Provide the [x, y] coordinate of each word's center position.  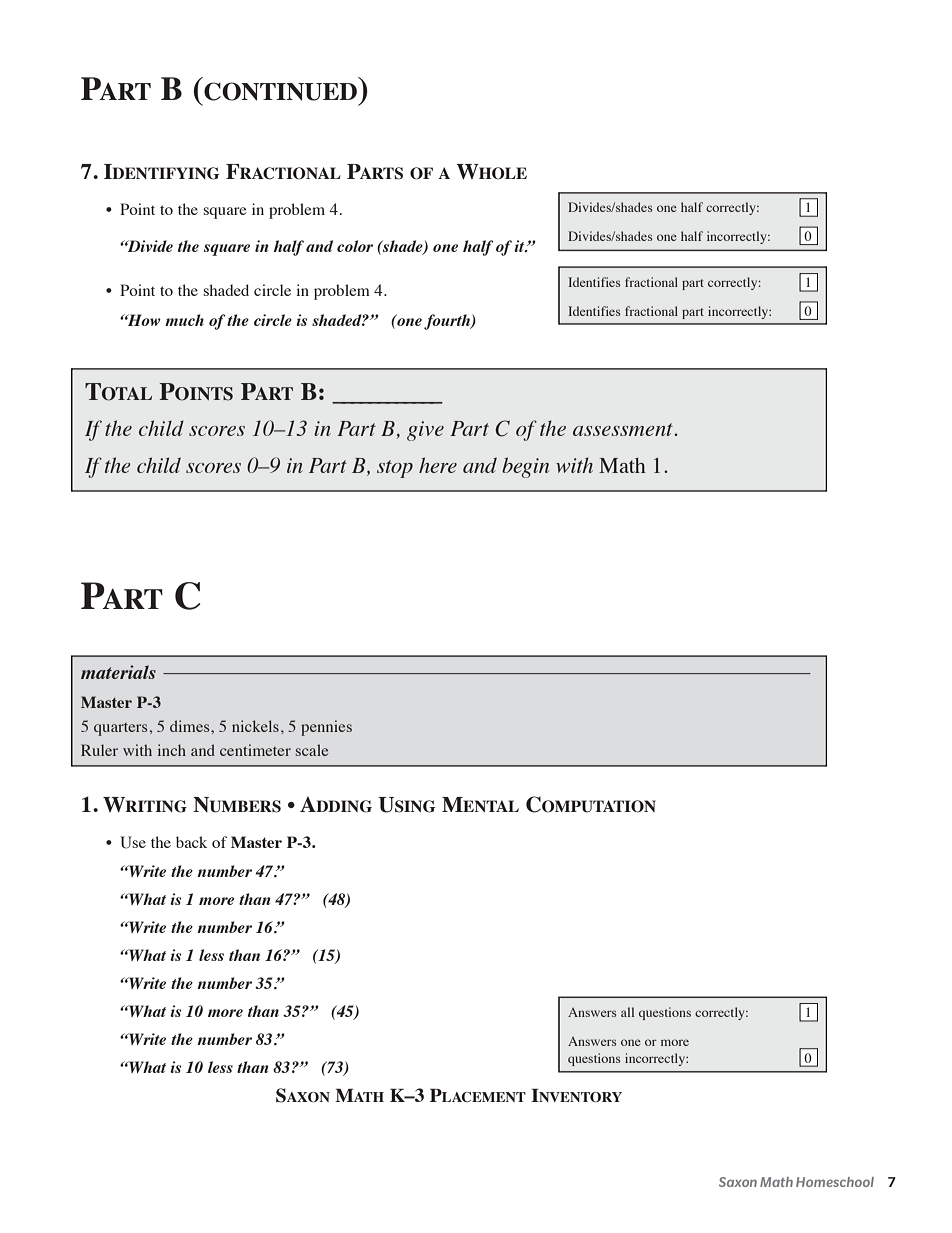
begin [525, 467]
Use [133, 842]
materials [118, 672]
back [191, 842]
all [627, 1012]
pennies [326, 728]
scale [312, 750]
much [184, 320]
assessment [624, 429]
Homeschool [835, 1182]
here [438, 465]
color [355, 246]
